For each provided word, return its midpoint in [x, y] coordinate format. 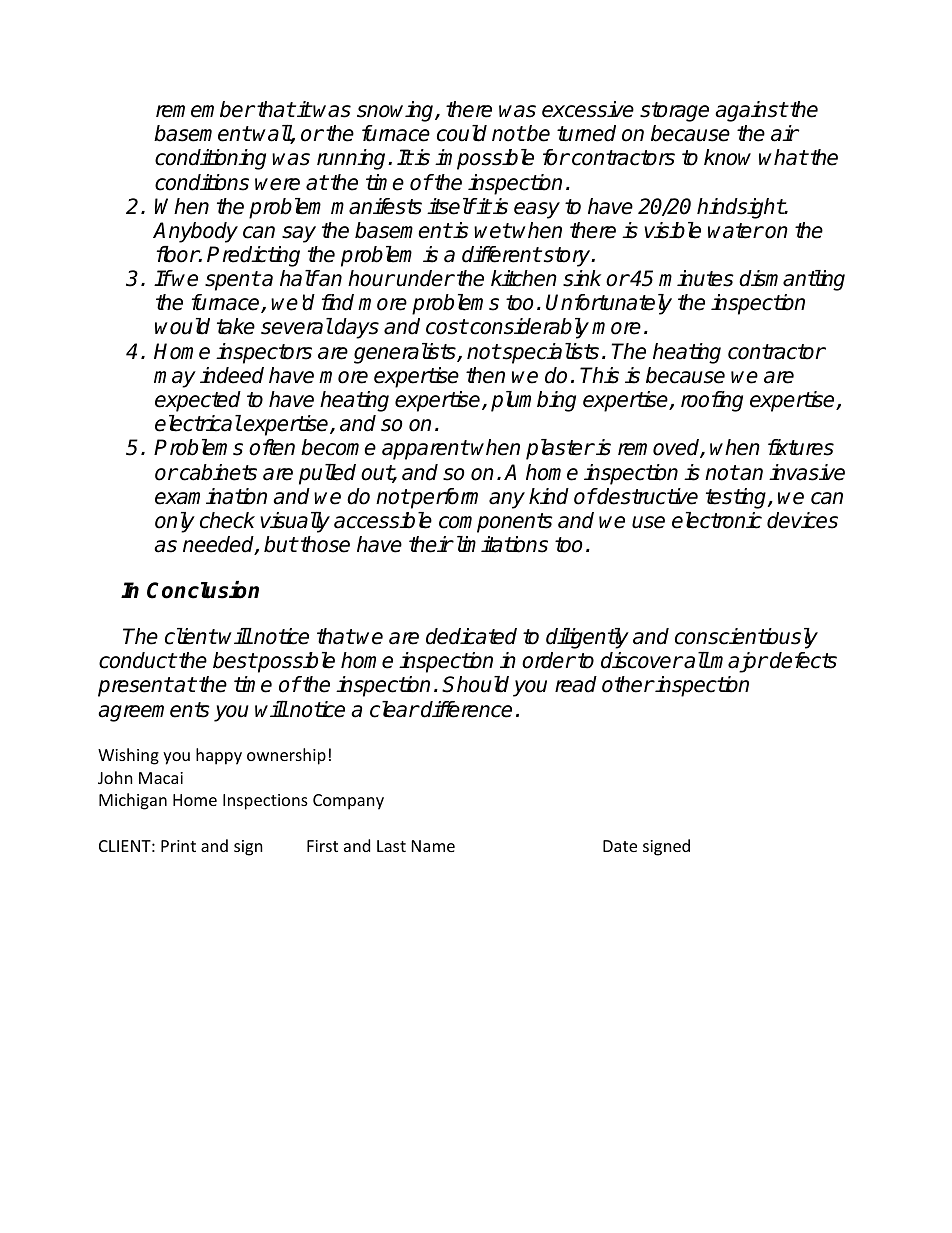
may [175, 379]
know [727, 157]
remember [205, 109]
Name [433, 846]
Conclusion [203, 590]
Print [178, 846]
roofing [712, 401]
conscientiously [746, 638]
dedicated [471, 636]
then [485, 375]
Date [620, 846]
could [462, 133]
